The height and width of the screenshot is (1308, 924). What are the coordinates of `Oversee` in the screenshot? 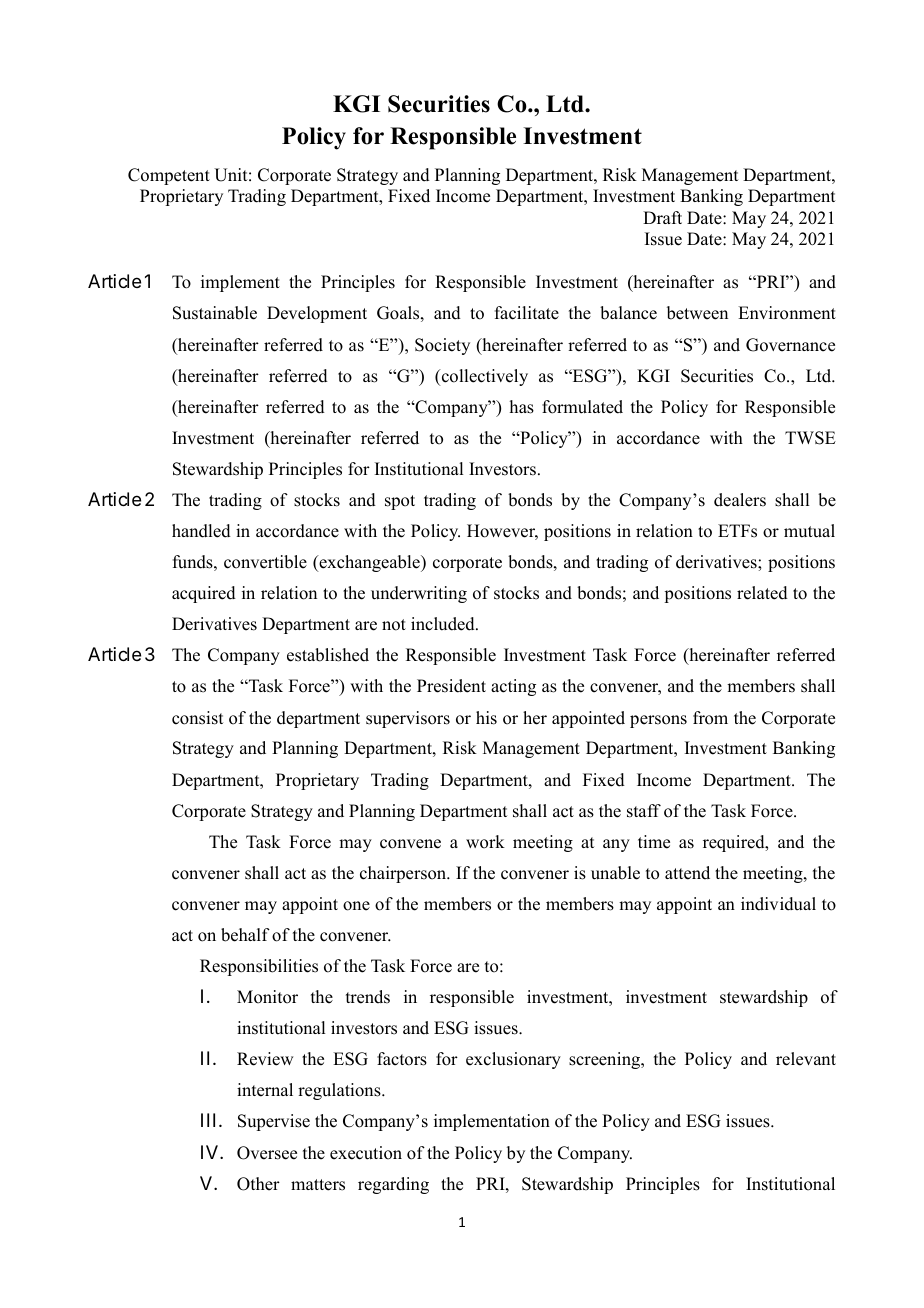 It's located at (267, 1153).
